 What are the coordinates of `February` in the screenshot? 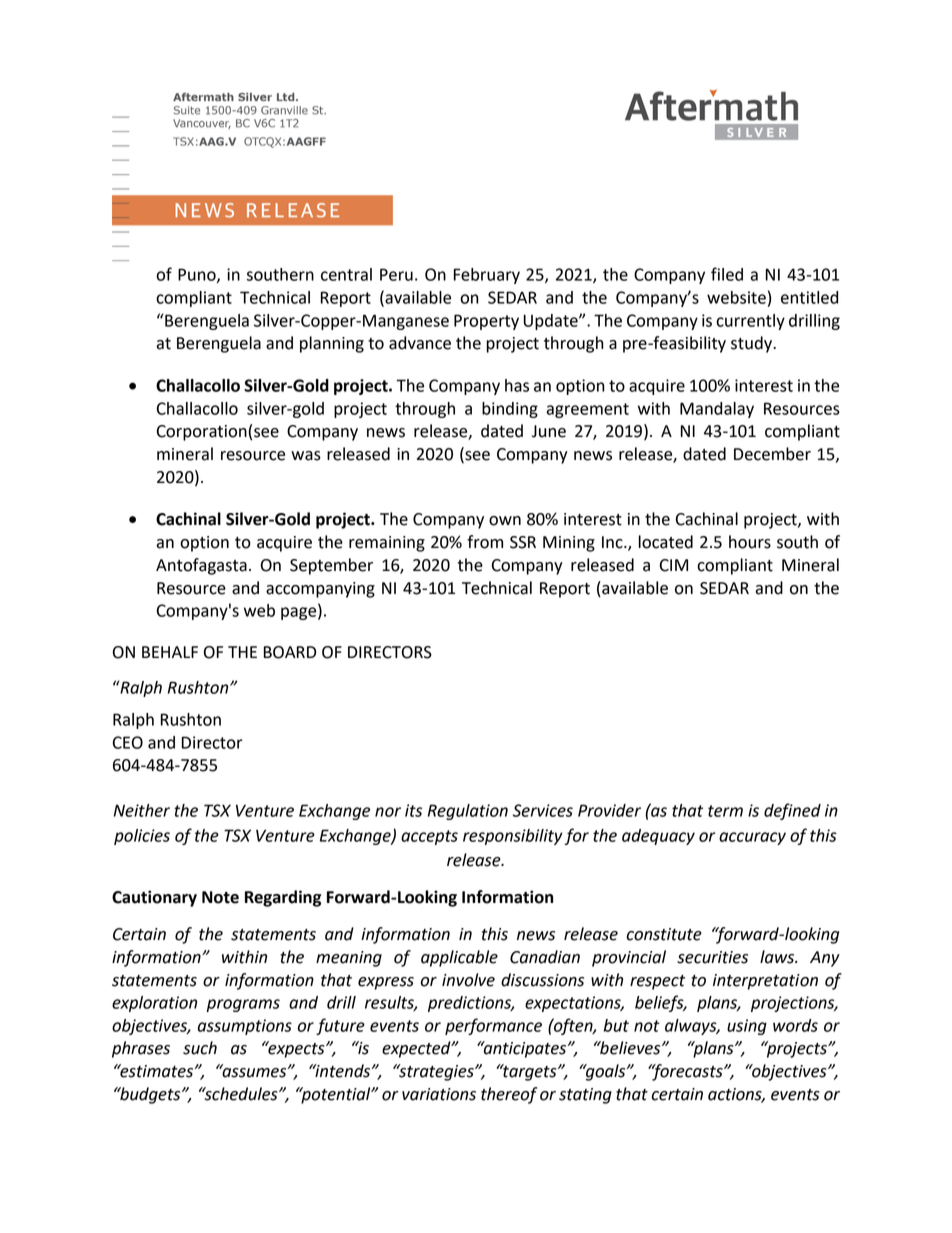 It's located at (487, 276).
